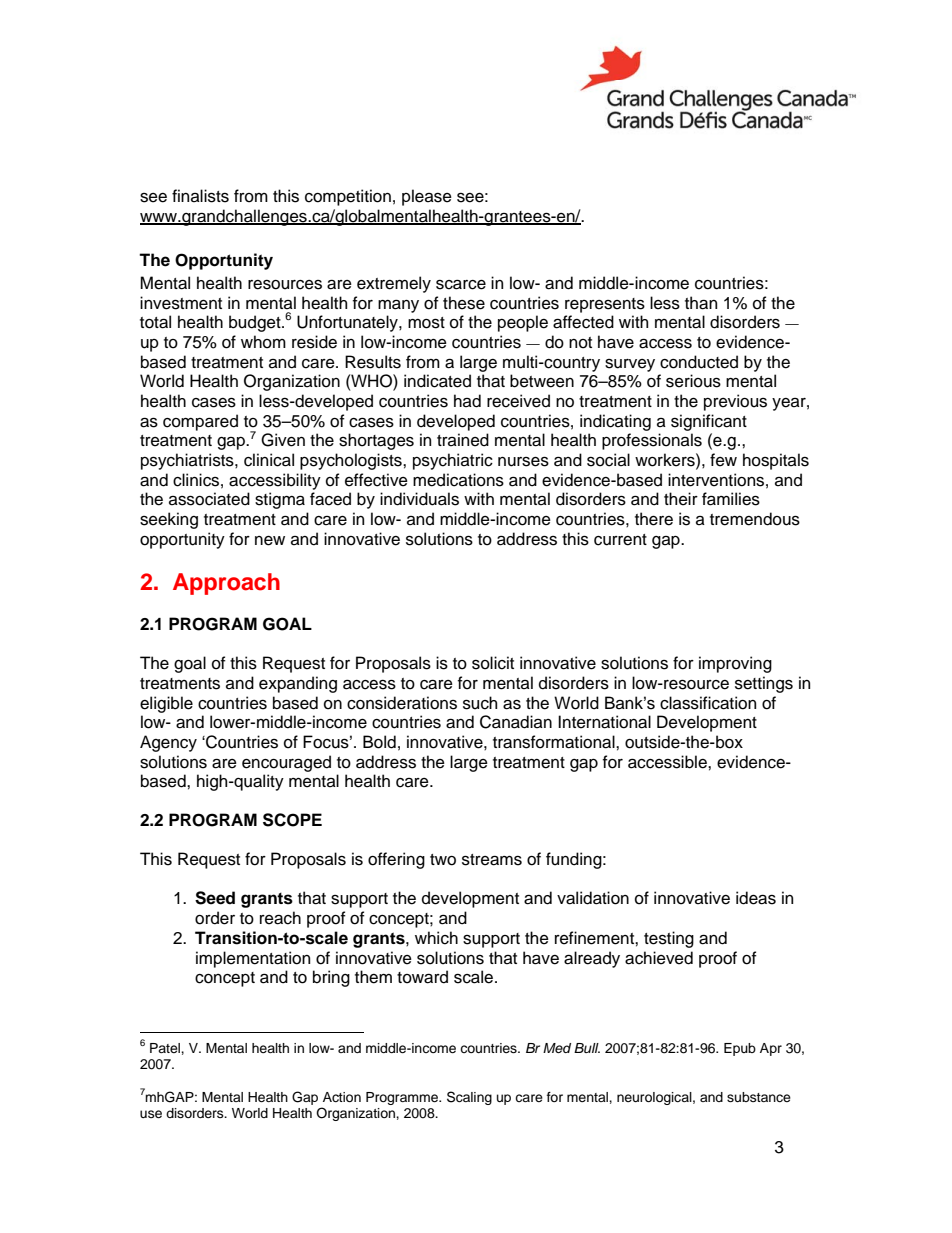  Describe the element at coordinates (458, 480) in the screenshot. I see `medications` at that location.
